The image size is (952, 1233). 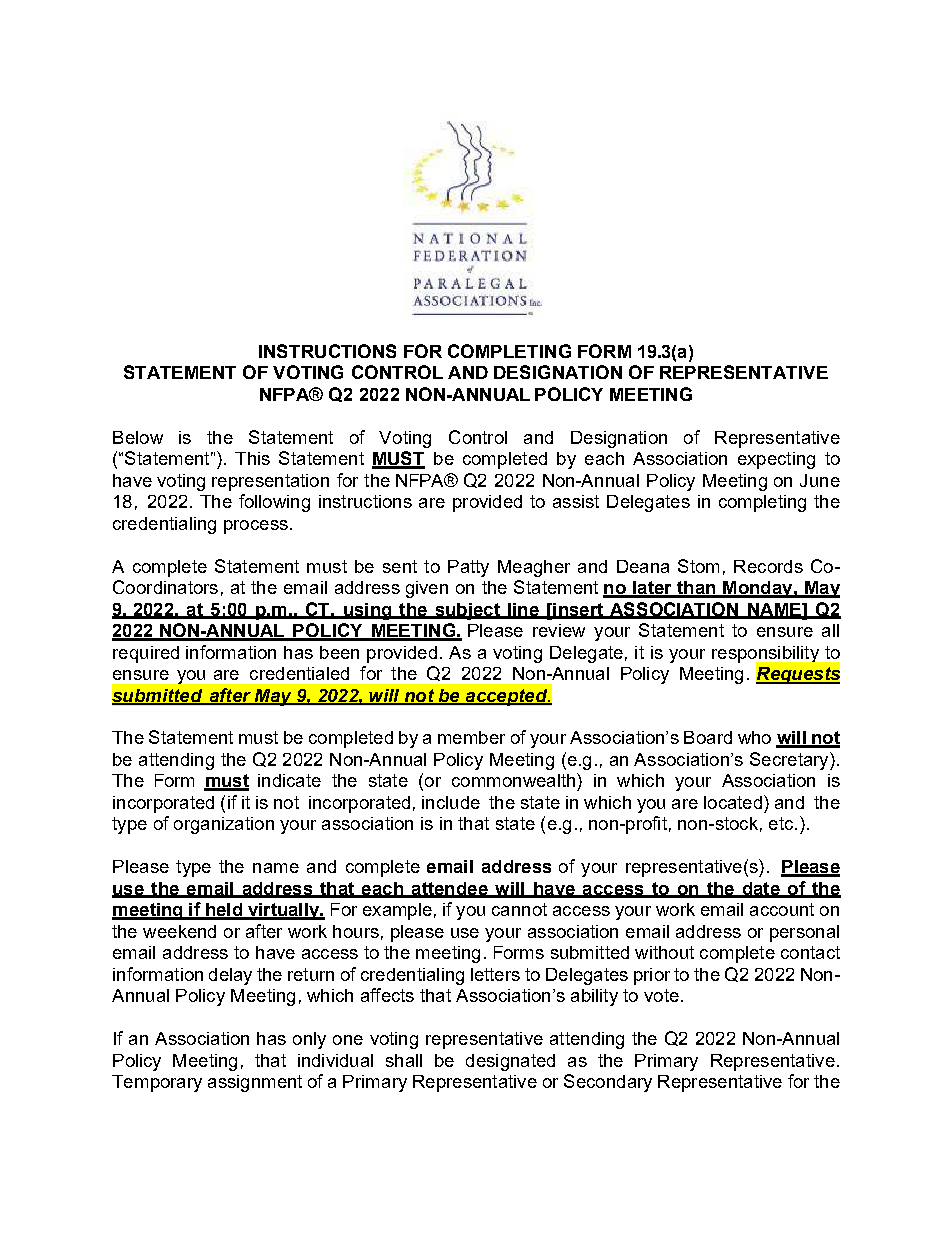 What do you see at coordinates (782, 909) in the page?
I see `account` at bounding box center [782, 909].
